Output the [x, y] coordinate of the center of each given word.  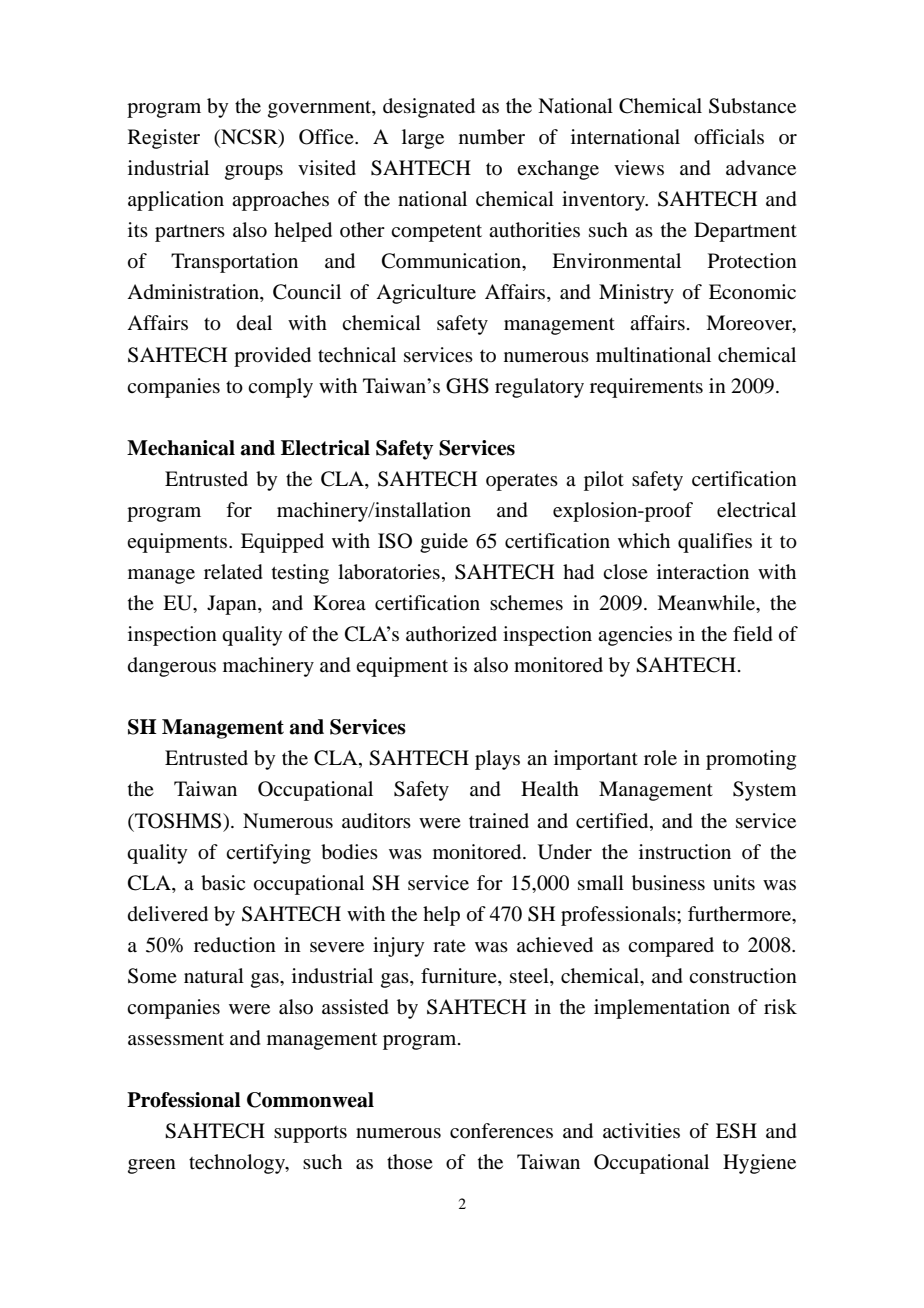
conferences [501, 1131]
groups [254, 172]
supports [310, 1134]
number [492, 137]
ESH [736, 1131]
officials [729, 137]
